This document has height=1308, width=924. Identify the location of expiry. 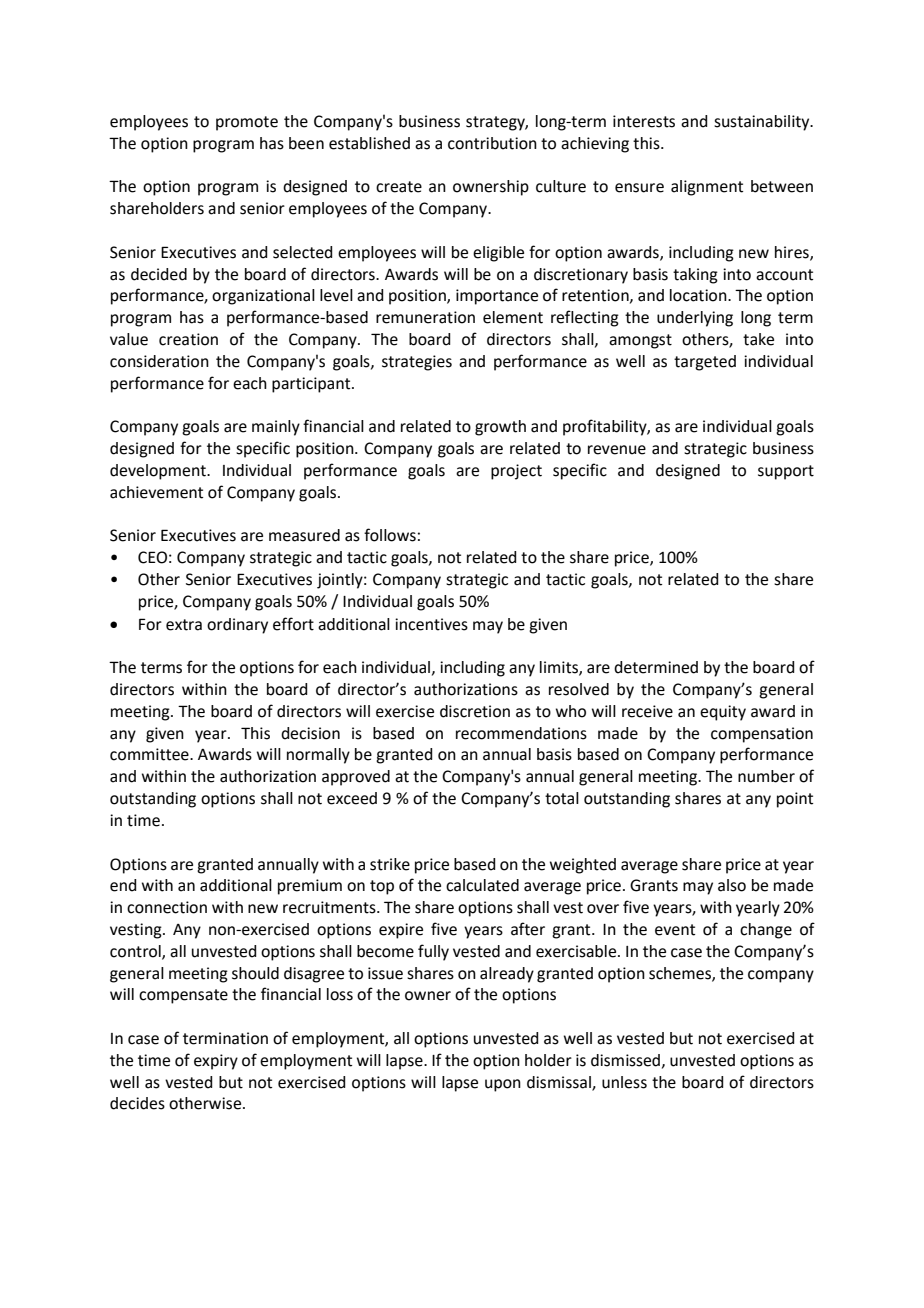
(216, 1062).
